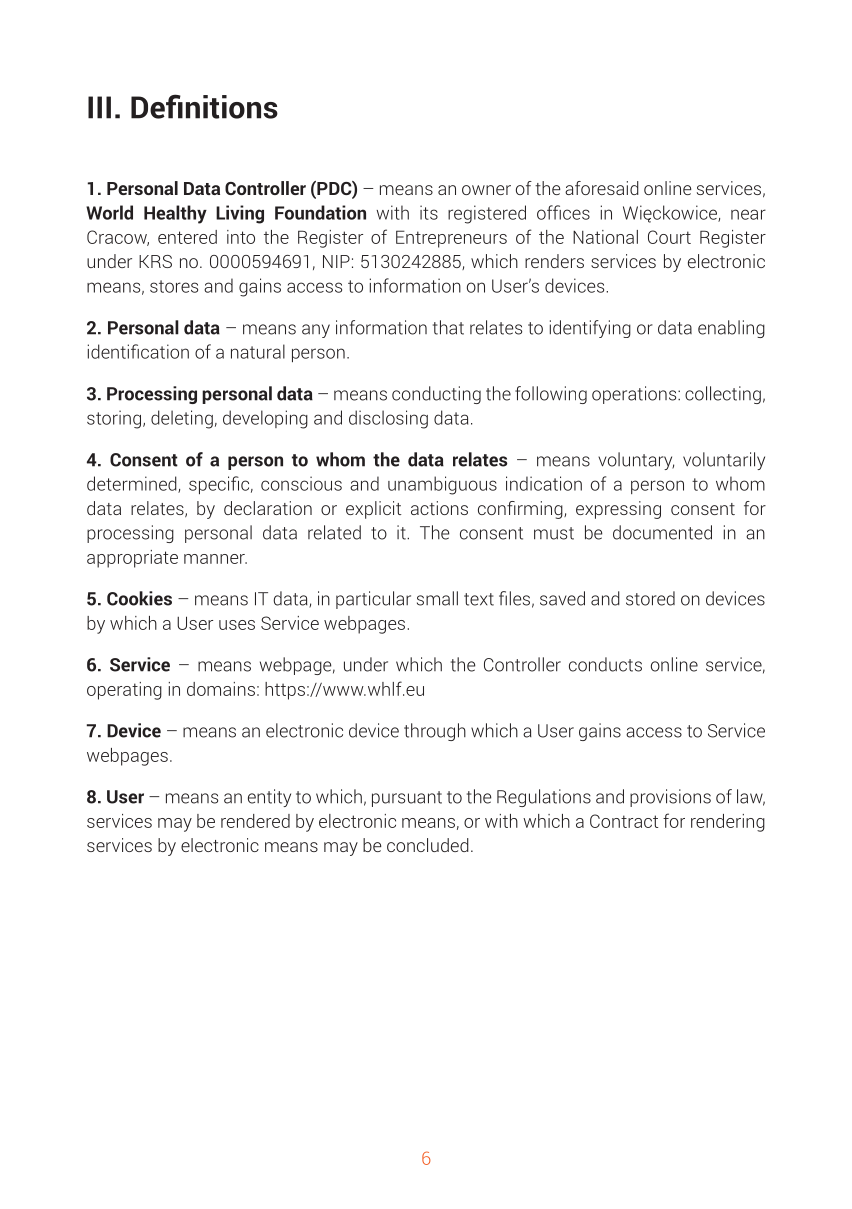 The image size is (852, 1209). What do you see at coordinates (255, 821) in the screenshot?
I see `rendered` at bounding box center [255, 821].
